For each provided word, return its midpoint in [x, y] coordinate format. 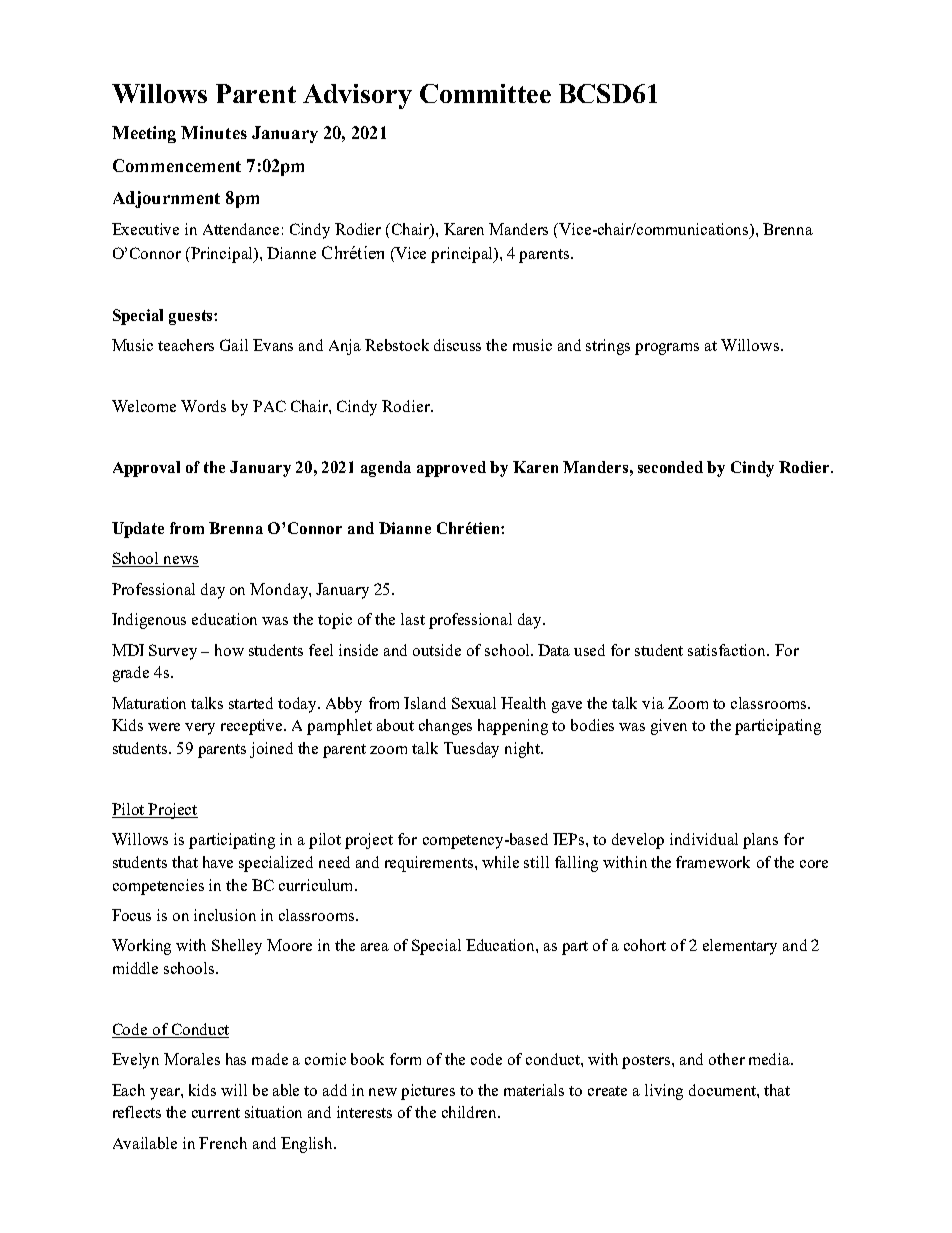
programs [667, 349]
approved [451, 469]
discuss [457, 345]
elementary [740, 947]
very [200, 729]
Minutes [214, 132]
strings [608, 347]
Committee [485, 93]
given [669, 727]
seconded [670, 467]
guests [192, 317]
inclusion [225, 915]
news [180, 561]
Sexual [474, 703]
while [500, 862]
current [216, 1113]
